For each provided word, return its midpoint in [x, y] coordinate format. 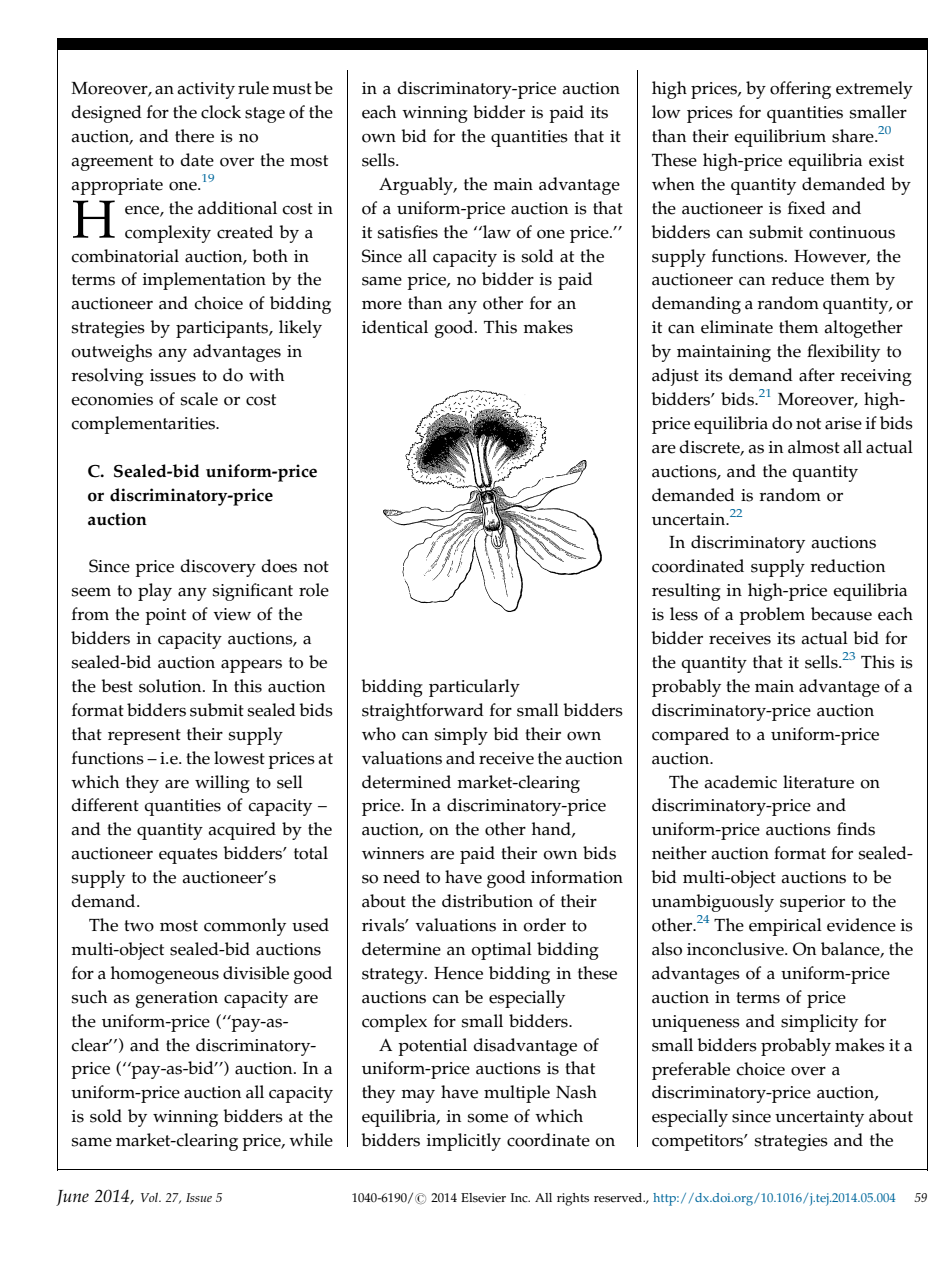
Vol [151, 1197]
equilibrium [780, 138]
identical [395, 327]
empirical [785, 927]
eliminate [737, 327]
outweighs [111, 353]
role [314, 590]
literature [818, 782]
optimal [501, 951]
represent [144, 737]
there [194, 136]
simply [461, 736]
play [155, 592]
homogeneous [165, 975]
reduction [847, 566]
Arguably [417, 186]
